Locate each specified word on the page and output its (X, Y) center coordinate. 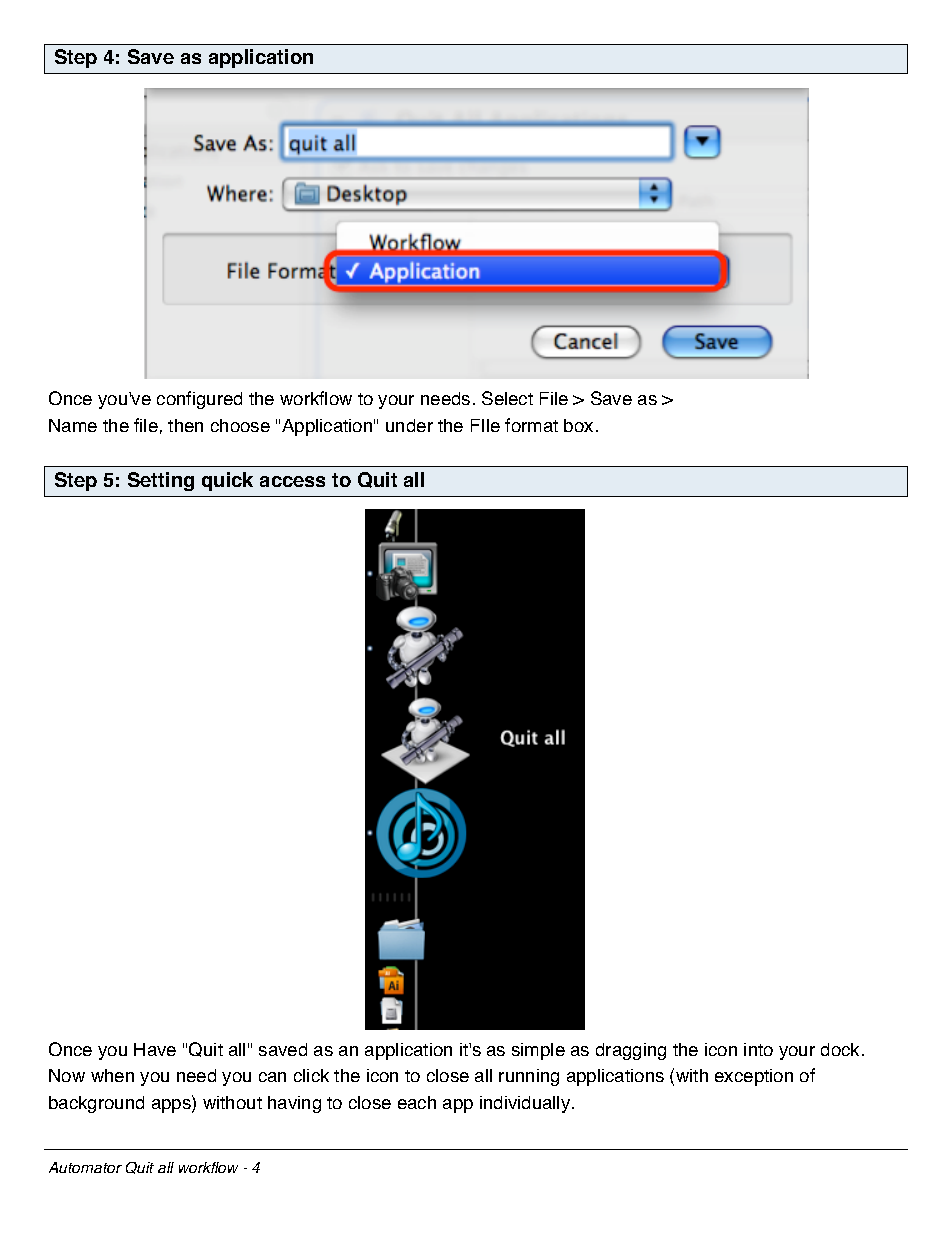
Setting (161, 481)
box (578, 425)
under (409, 425)
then (185, 425)
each (417, 1102)
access (292, 481)
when (112, 1075)
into (758, 1049)
